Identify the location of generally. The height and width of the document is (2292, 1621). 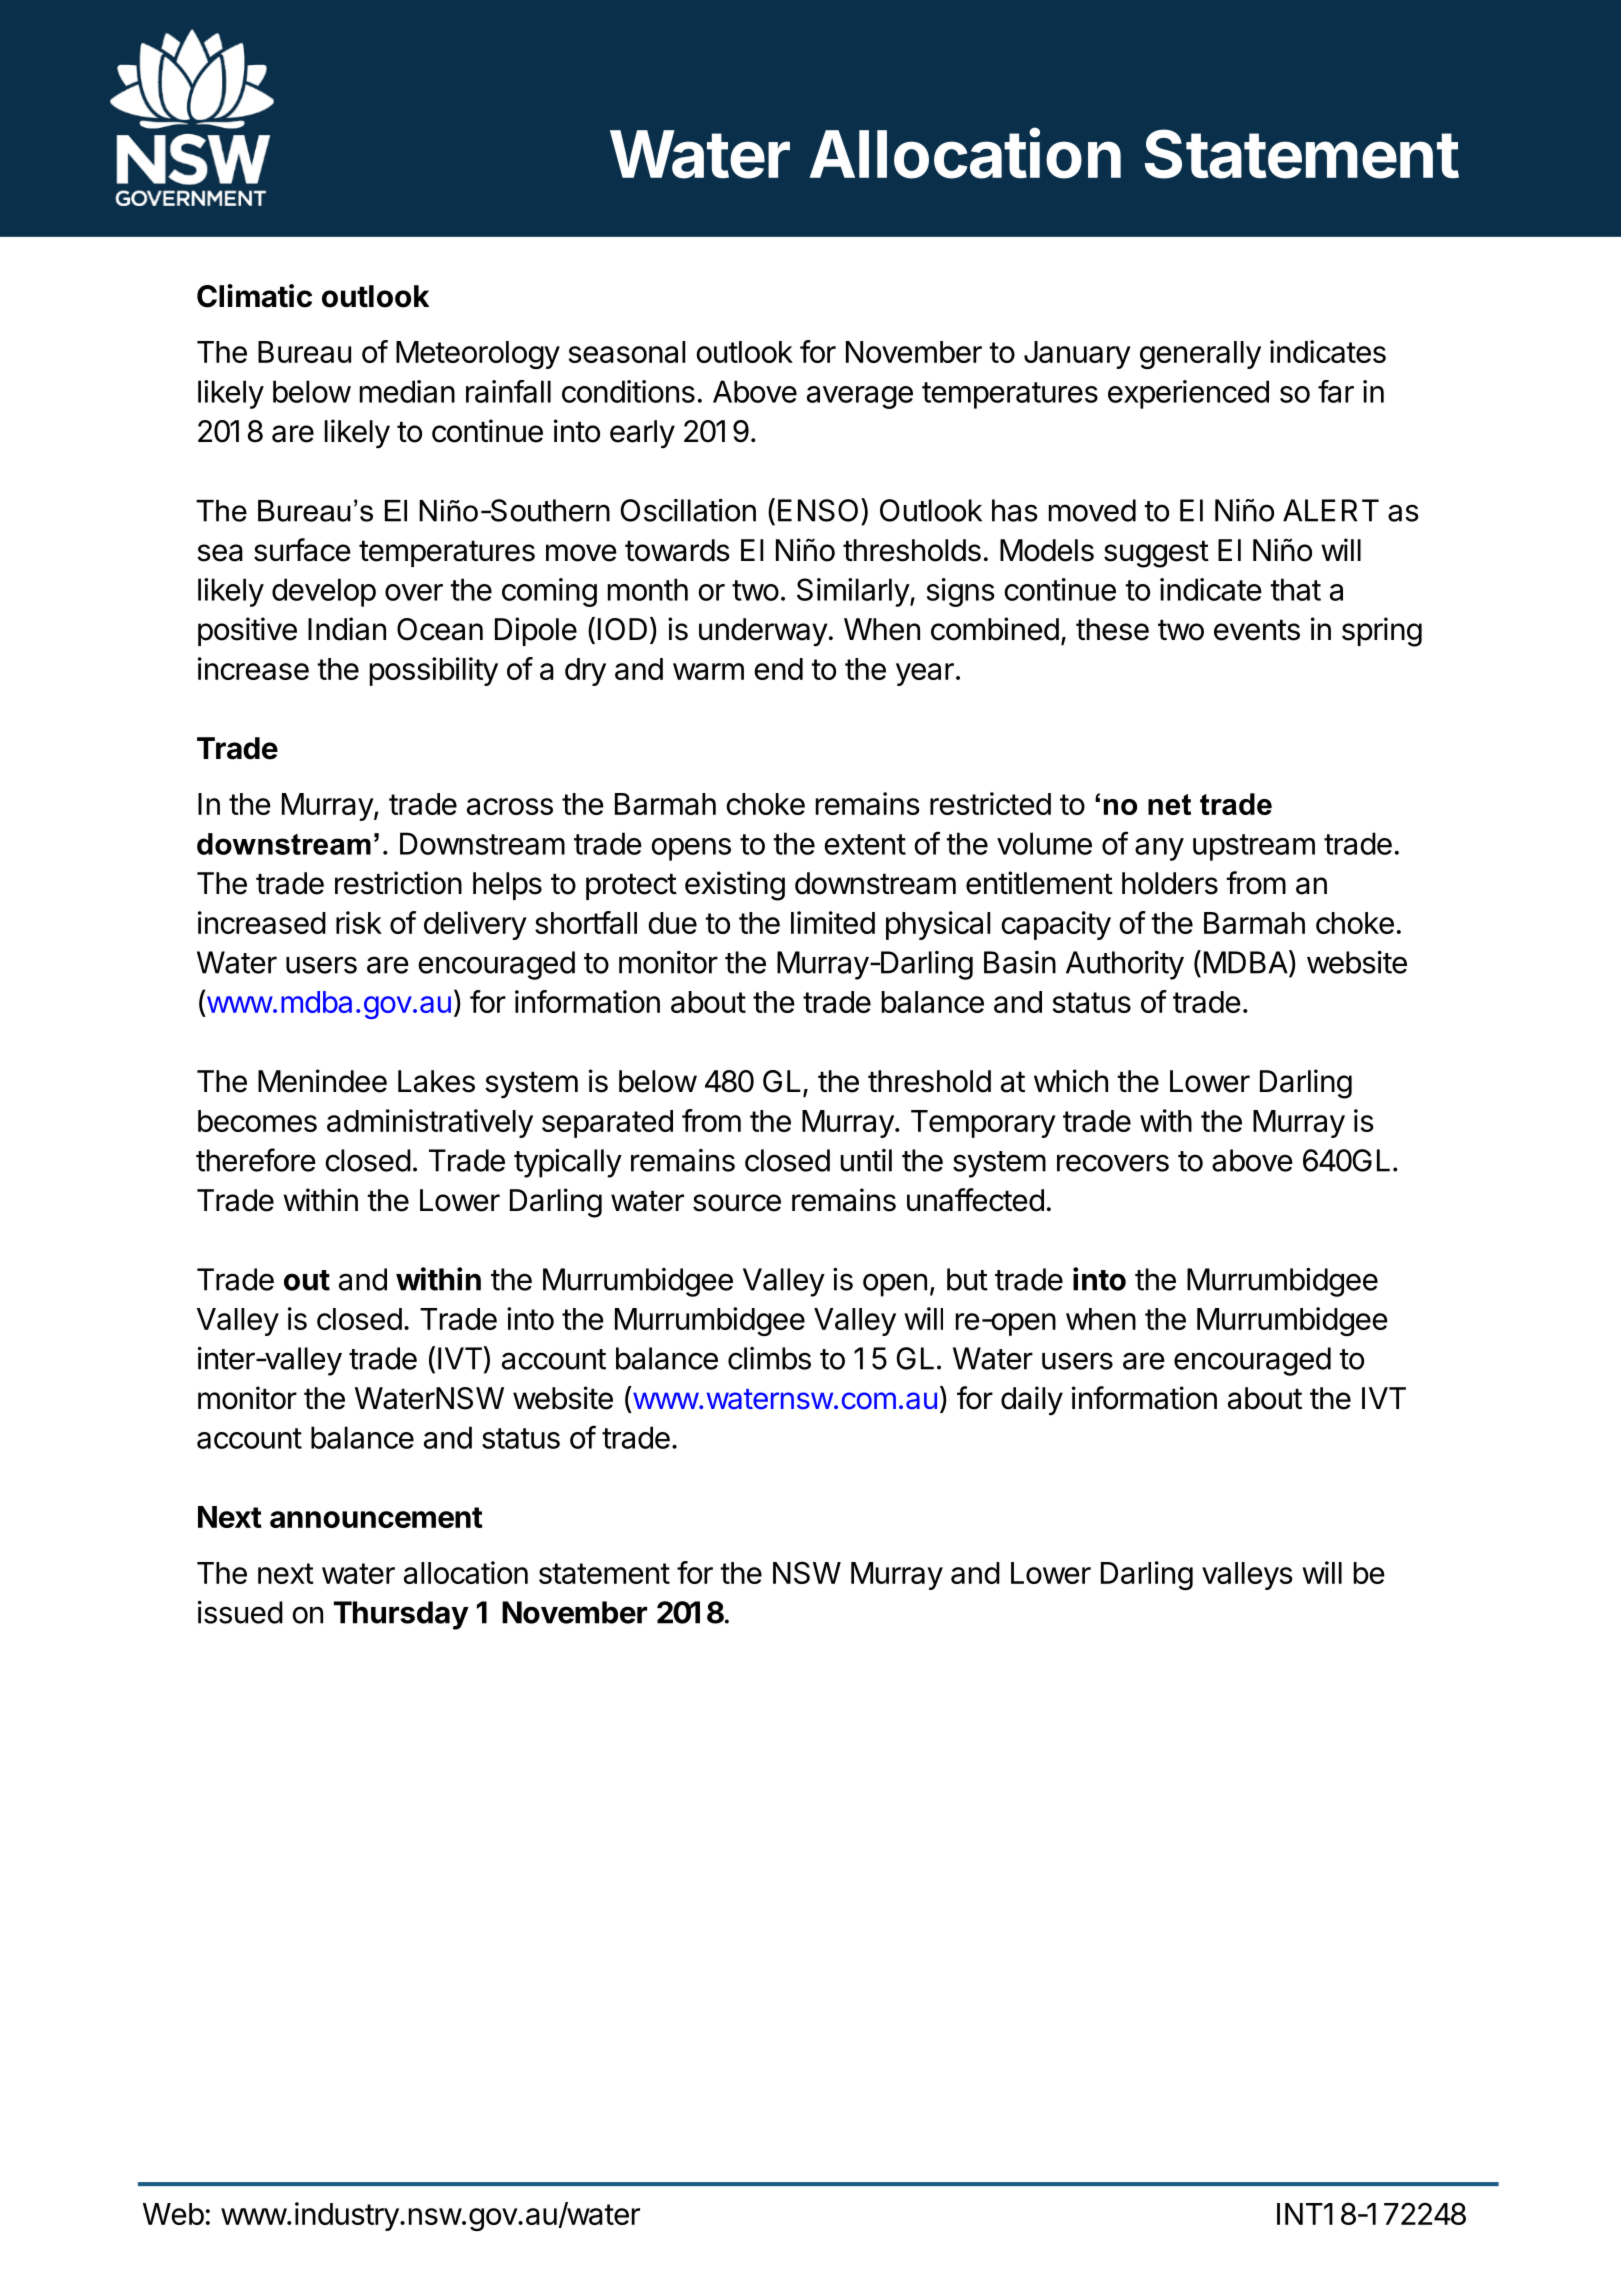
(1200, 355).
